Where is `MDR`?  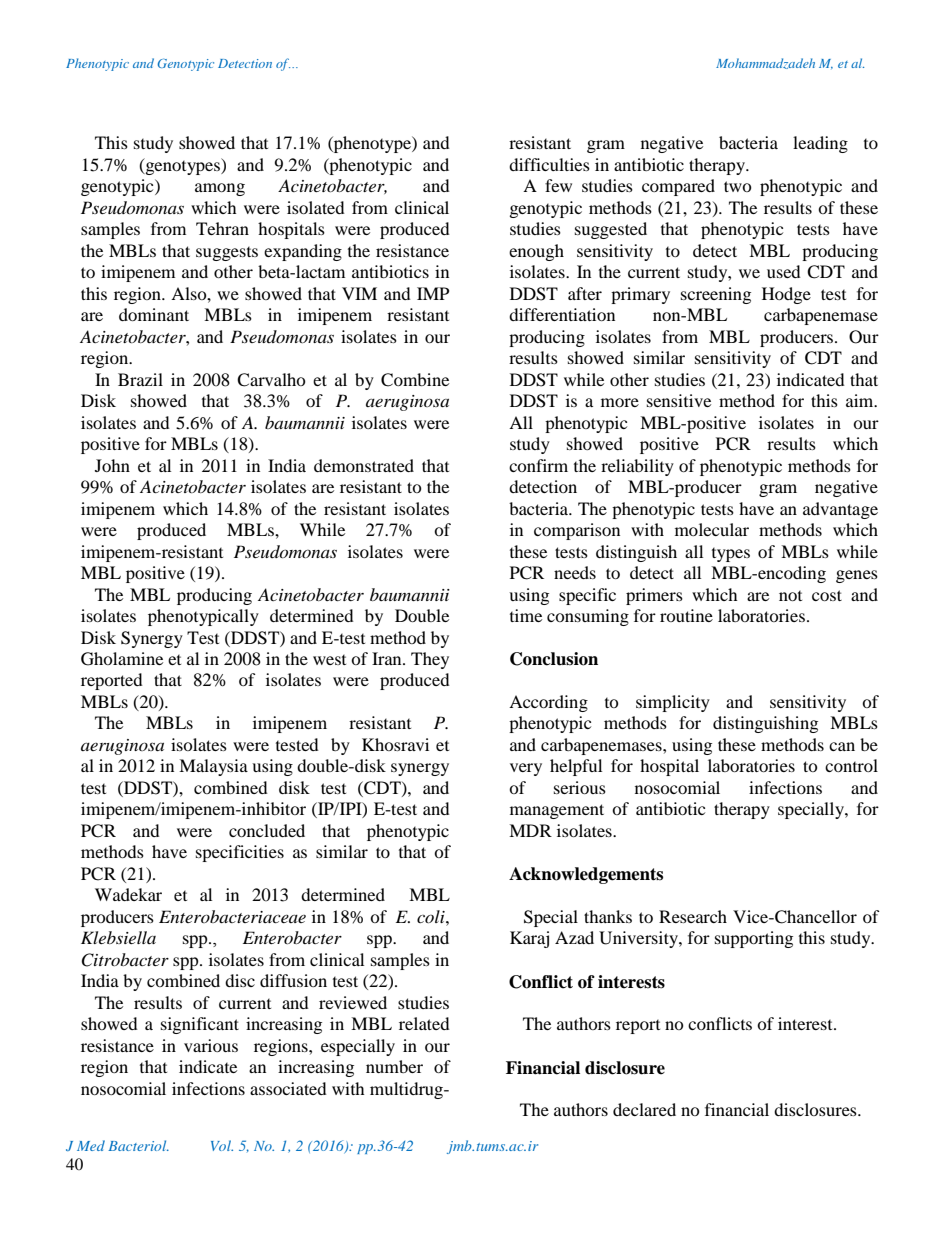
MDR is located at coordinates (530, 830).
